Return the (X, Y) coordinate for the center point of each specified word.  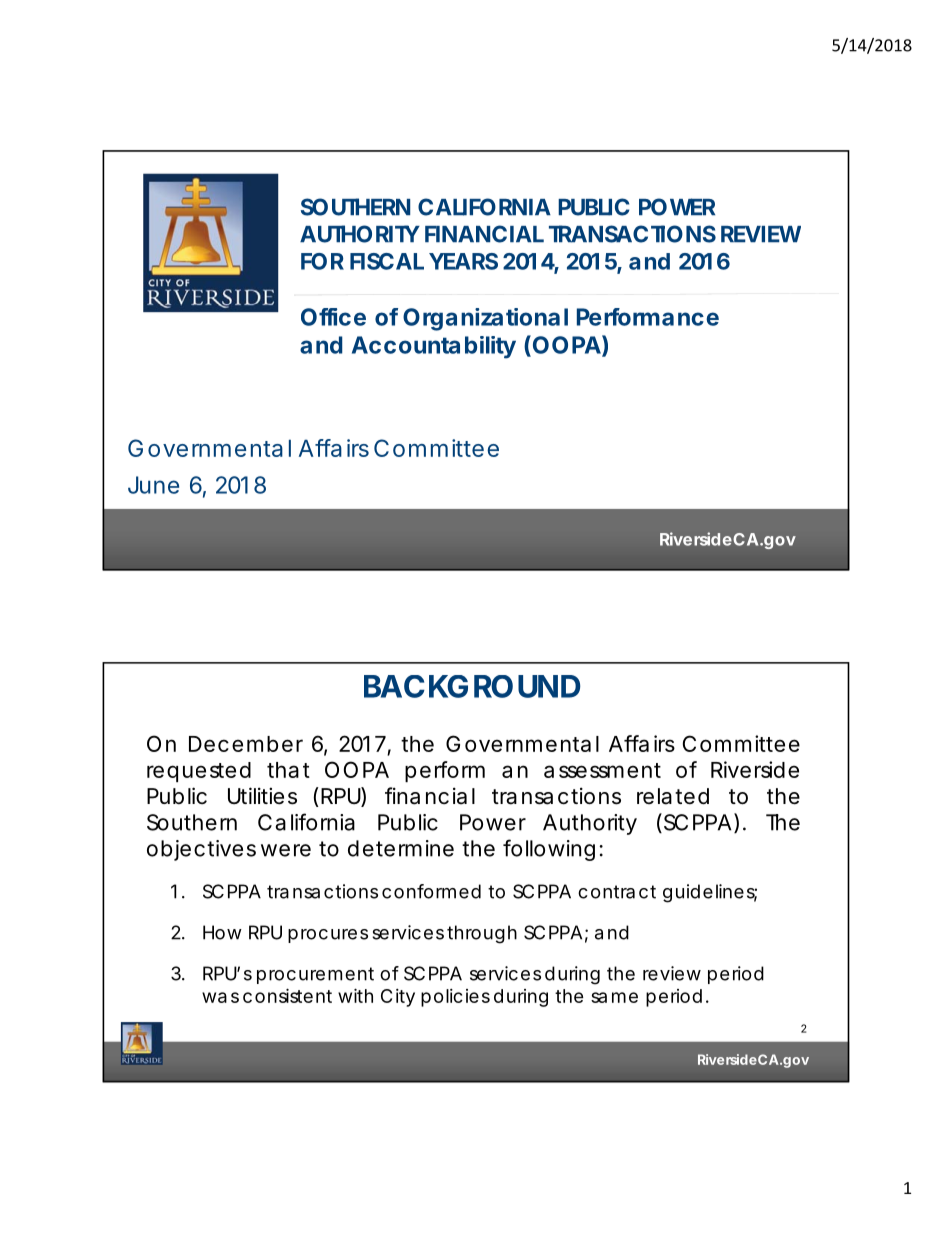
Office (333, 317)
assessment (602, 770)
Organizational (485, 319)
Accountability (434, 347)
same (614, 997)
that (288, 770)
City (398, 998)
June (153, 485)
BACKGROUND (472, 686)
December (246, 744)
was (220, 997)
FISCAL (387, 261)
